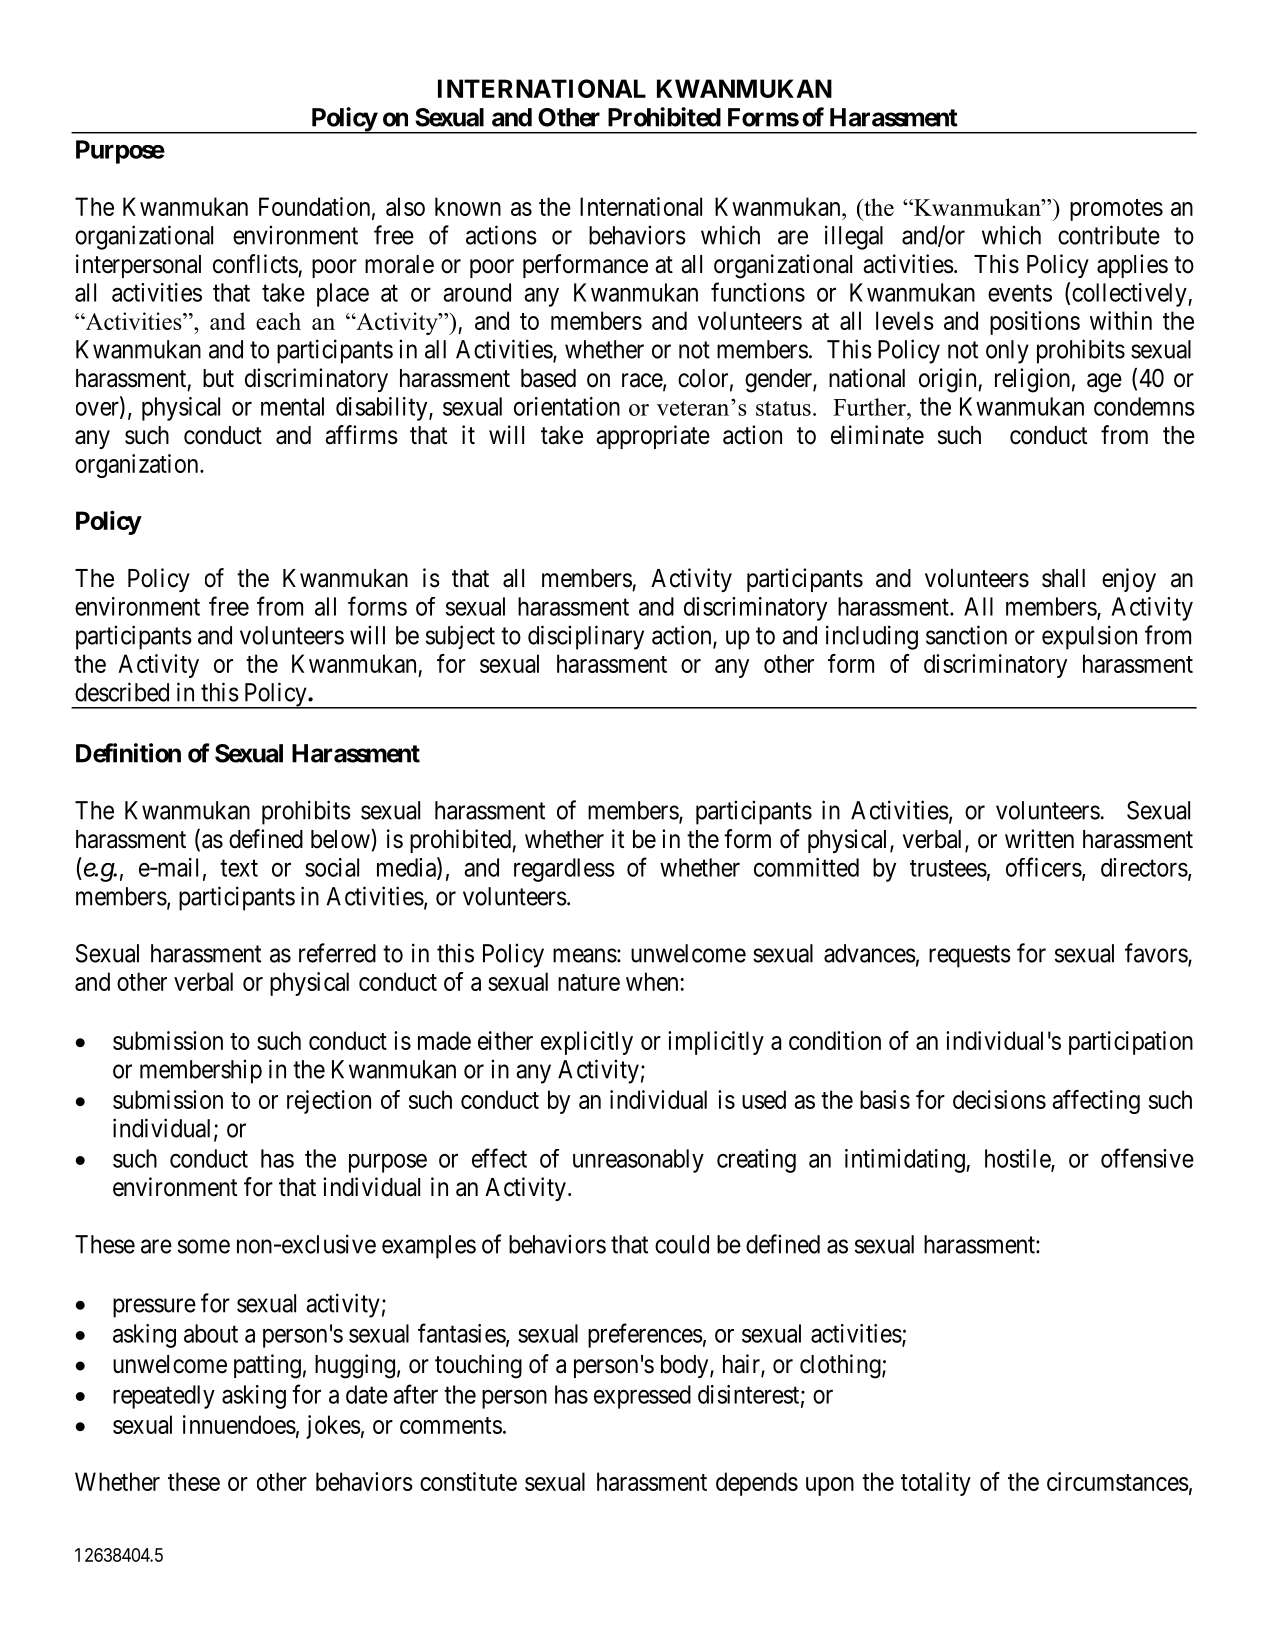 This image has width=1268, height=1640. Describe the element at coordinates (164, 1397) in the image. I see `repeatedly` at that location.
